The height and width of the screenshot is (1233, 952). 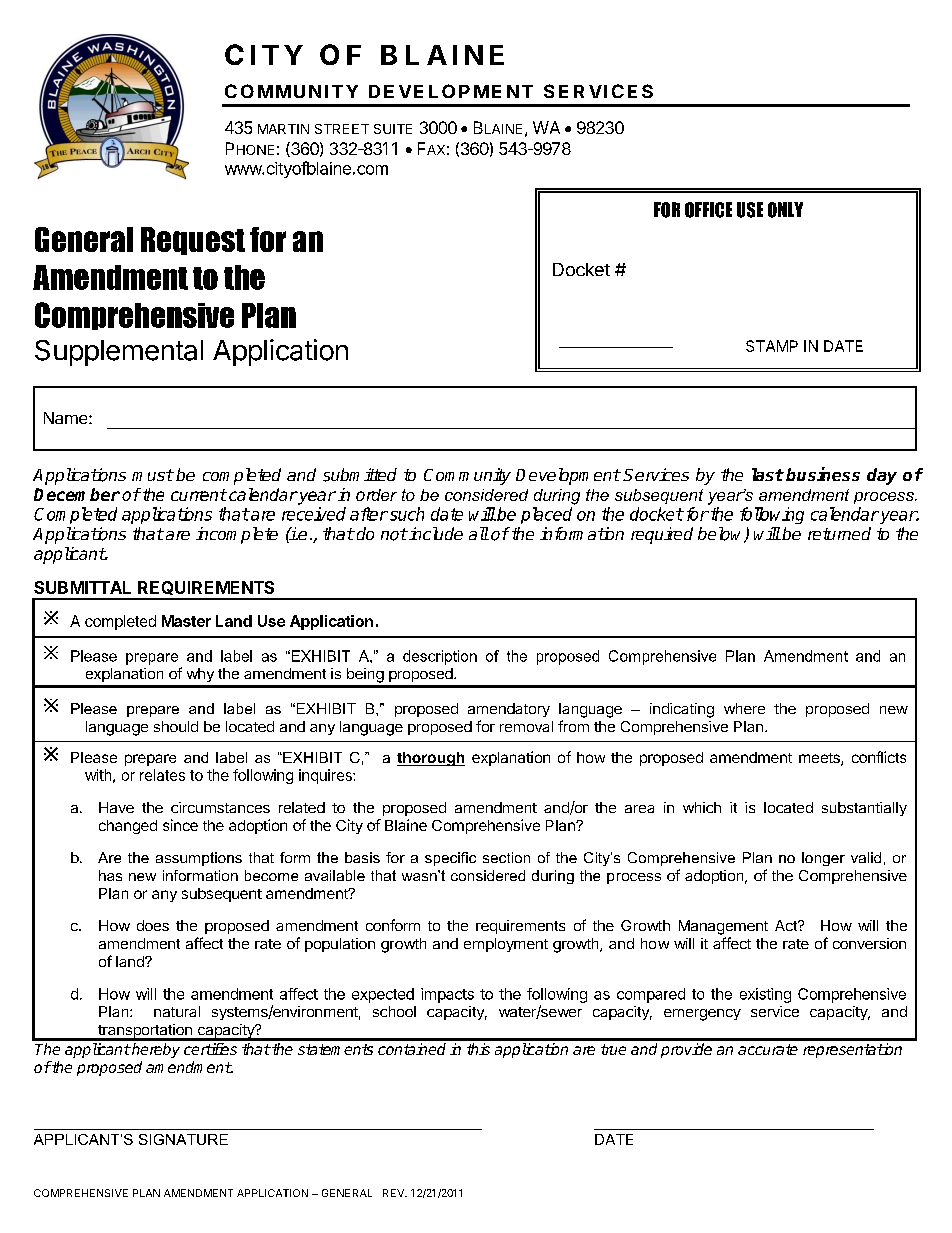 What do you see at coordinates (431, 759) in the screenshot?
I see `thorough` at bounding box center [431, 759].
